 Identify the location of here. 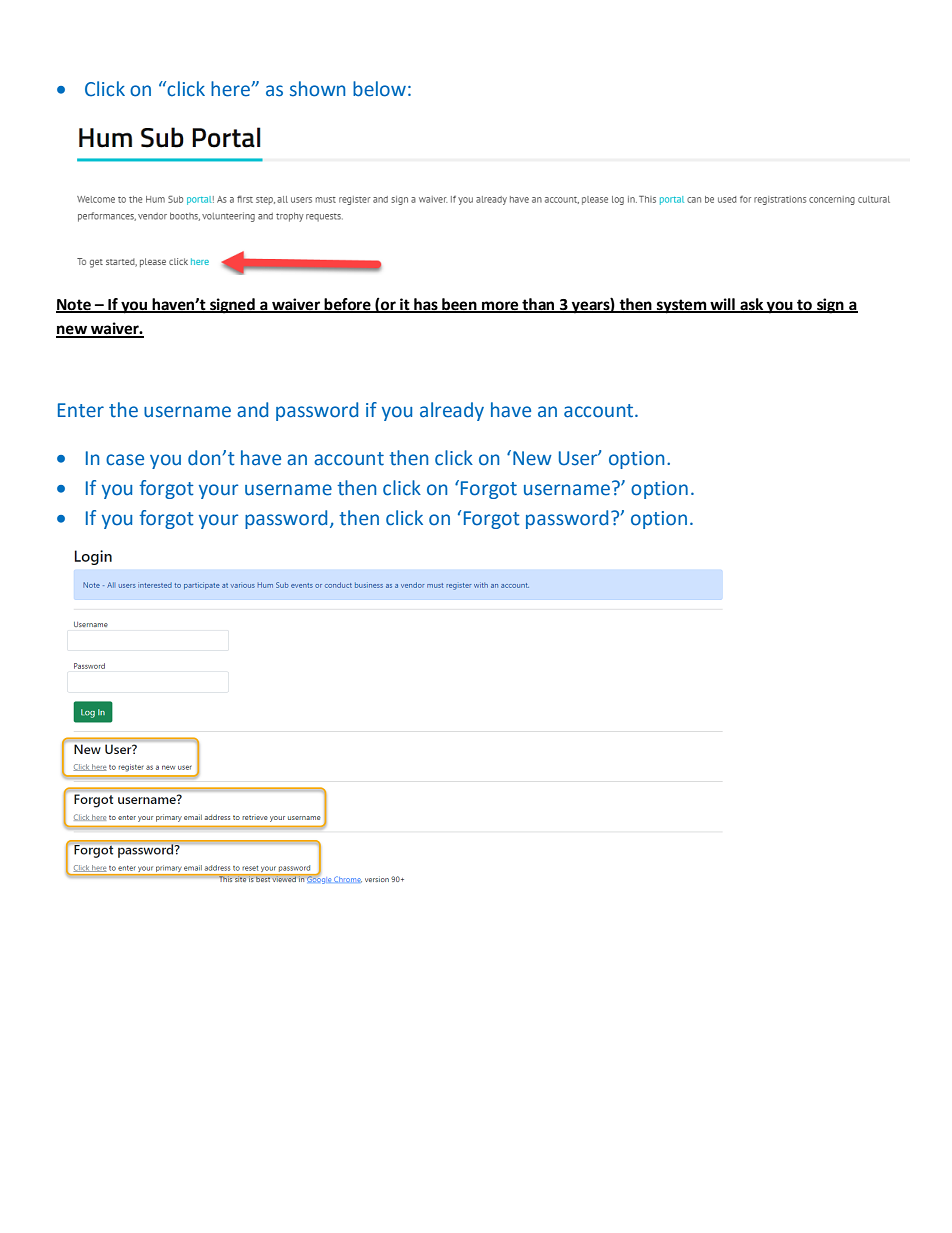
(232, 89).
